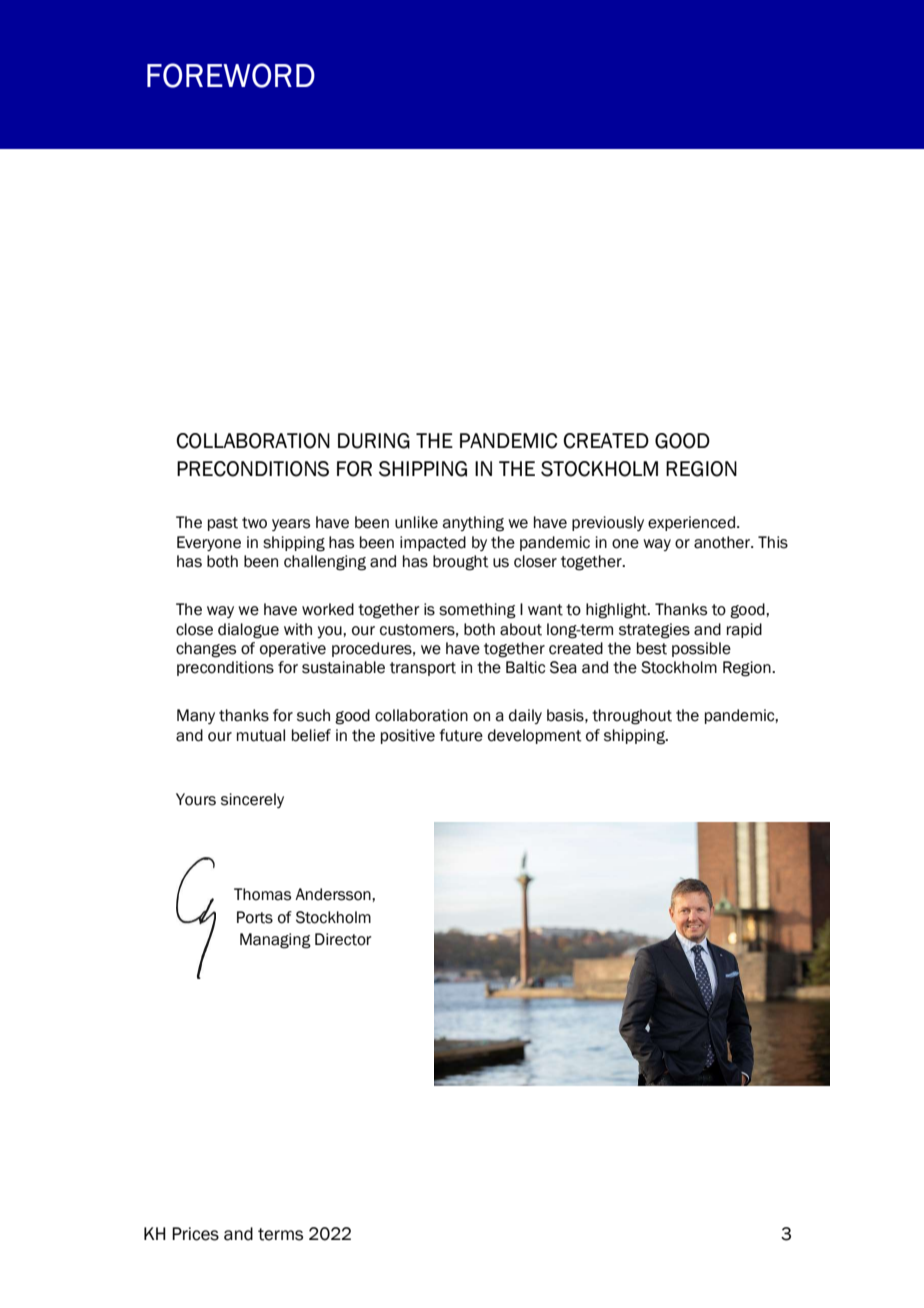  What do you see at coordinates (374, 441) in the document?
I see `DURING` at bounding box center [374, 441].
